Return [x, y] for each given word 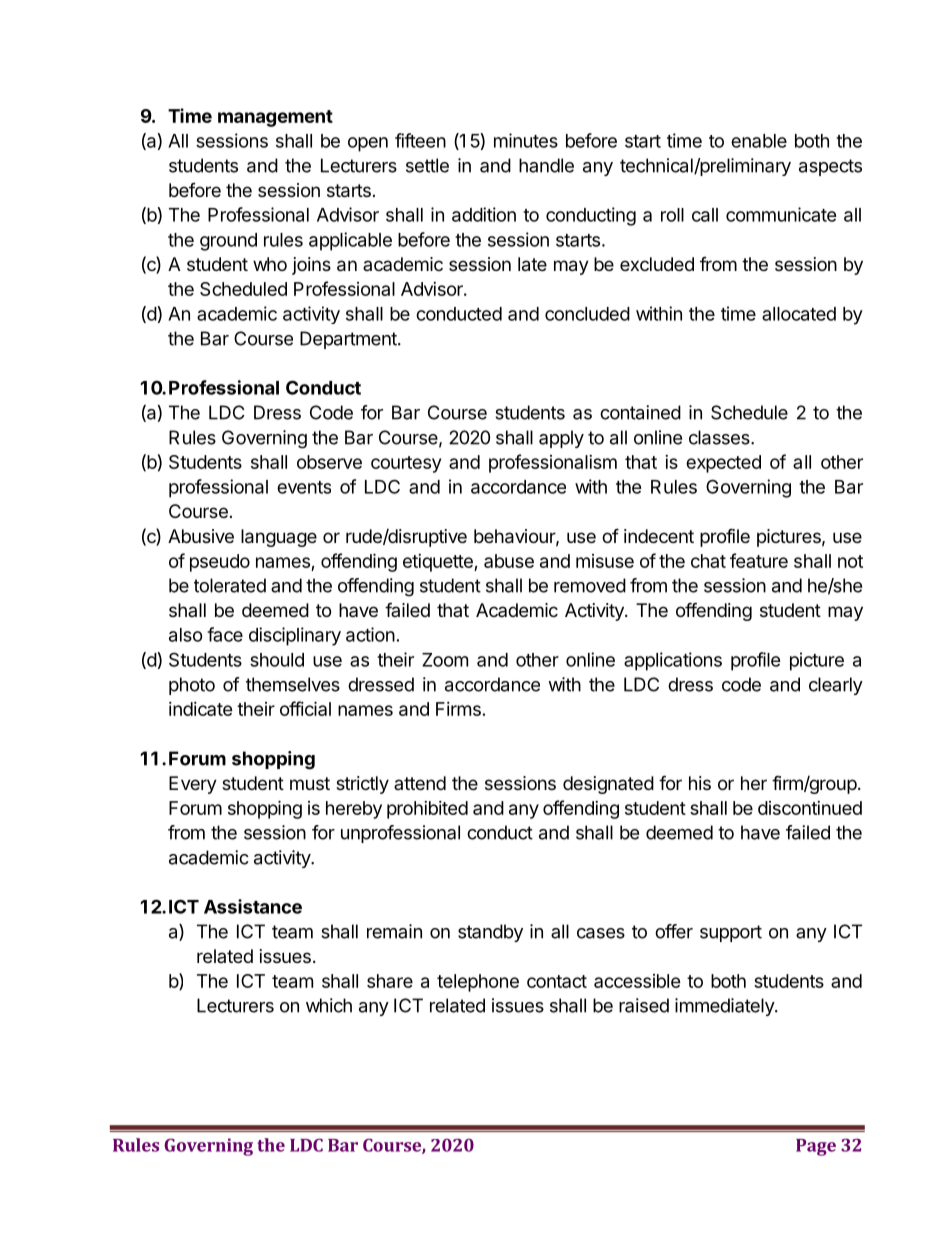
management [275, 118]
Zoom [445, 660]
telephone [478, 983]
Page [816, 1147]
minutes [526, 140]
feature [759, 560]
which [329, 1005]
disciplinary [295, 636]
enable [759, 141]
